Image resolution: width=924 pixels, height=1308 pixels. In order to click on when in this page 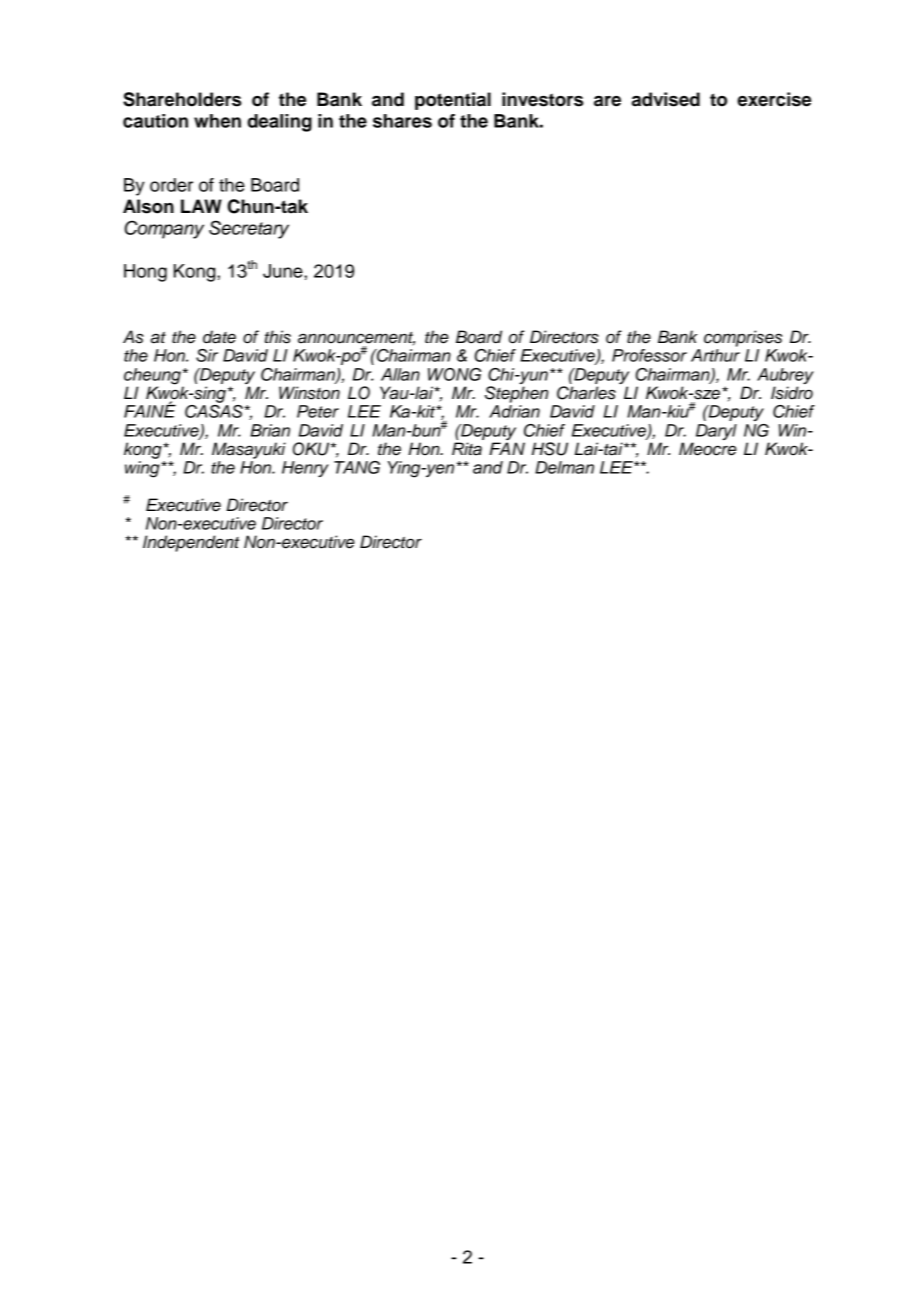, I will do `click(217, 121)`.
